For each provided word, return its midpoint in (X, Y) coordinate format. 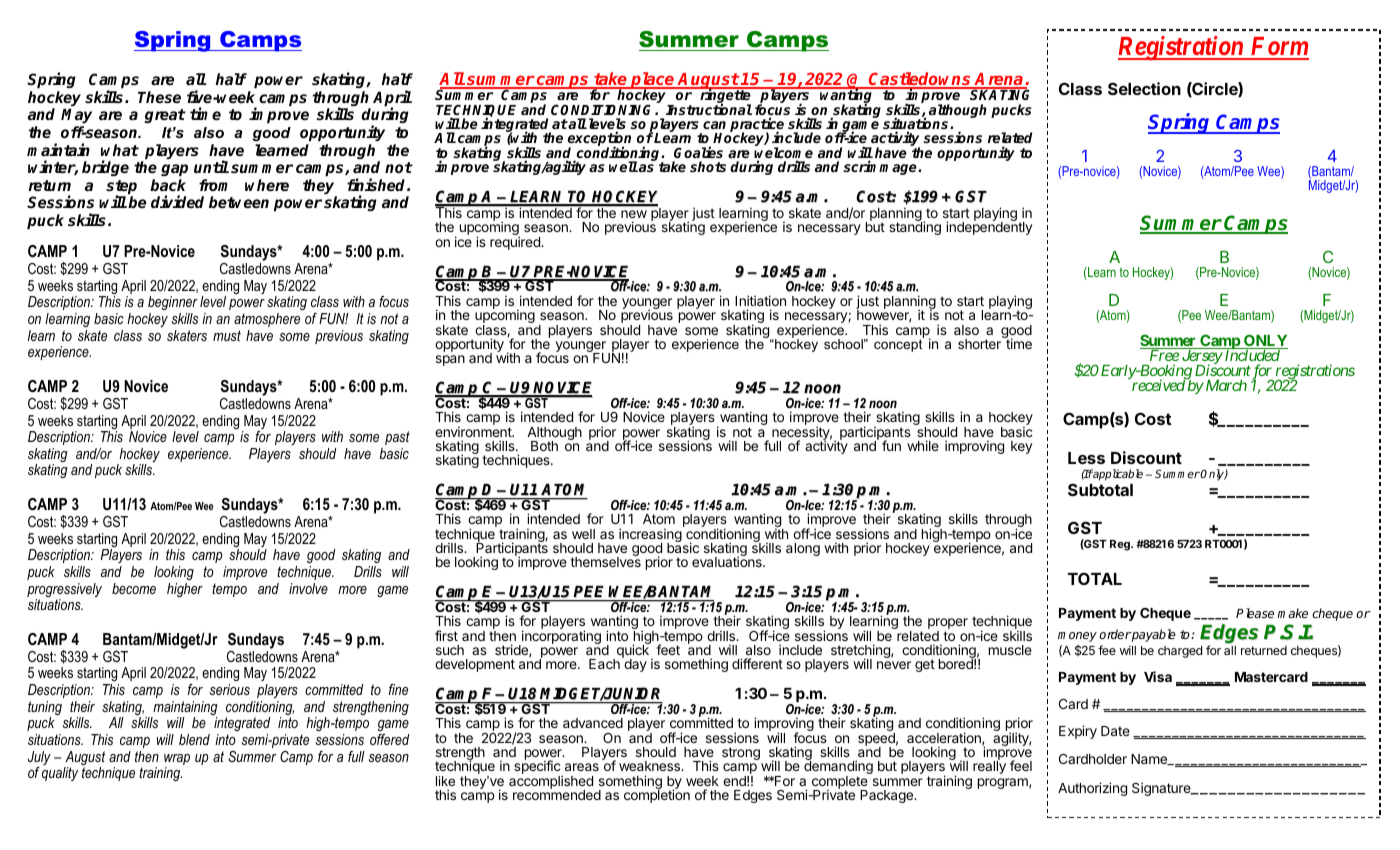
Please (1255, 613)
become (134, 588)
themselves (605, 562)
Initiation (760, 300)
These (159, 97)
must (227, 335)
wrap (177, 761)
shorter (980, 343)
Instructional (709, 109)
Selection (1144, 88)
